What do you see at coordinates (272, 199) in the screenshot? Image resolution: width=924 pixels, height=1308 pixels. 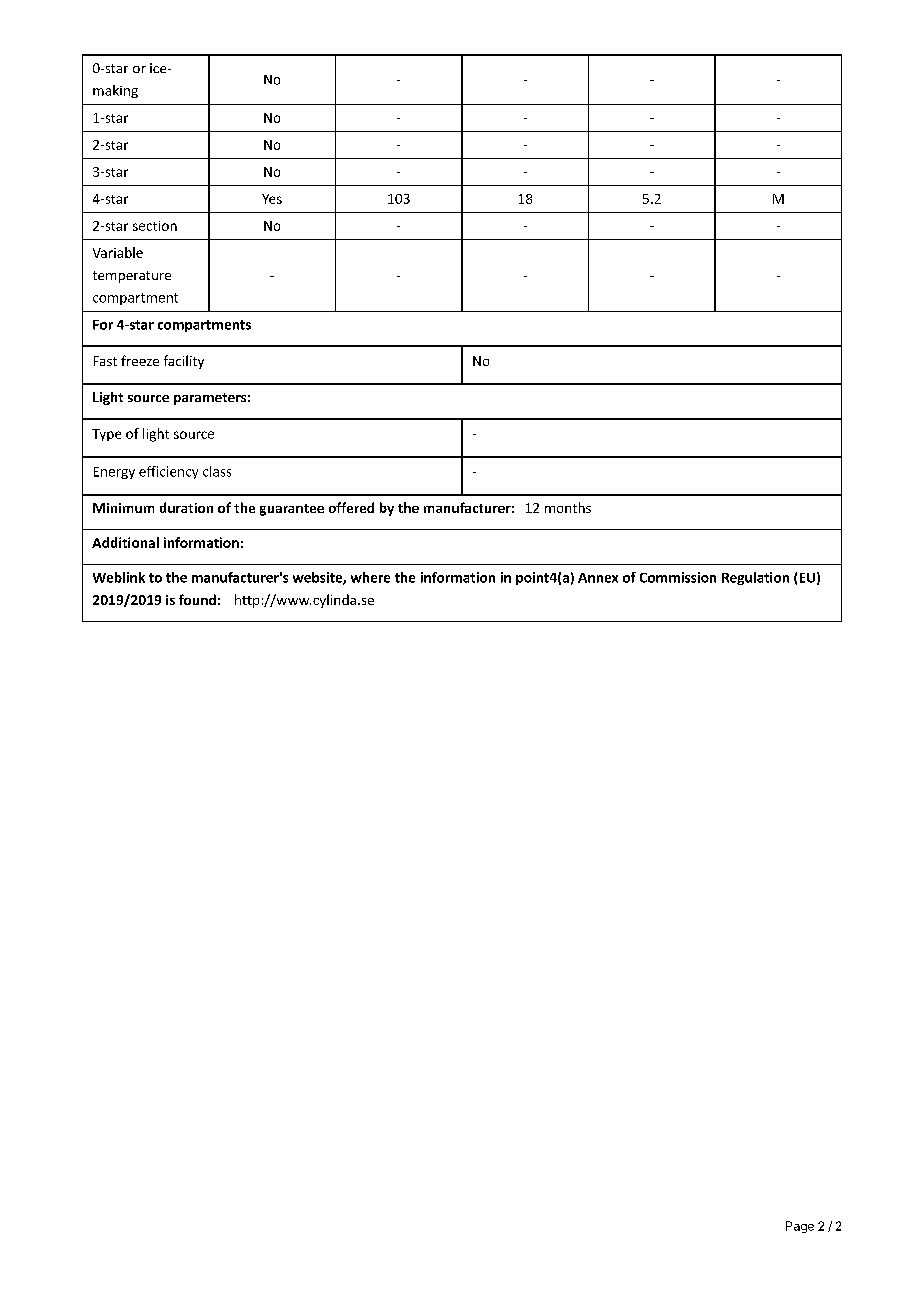 I see `Yes` at bounding box center [272, 199].
